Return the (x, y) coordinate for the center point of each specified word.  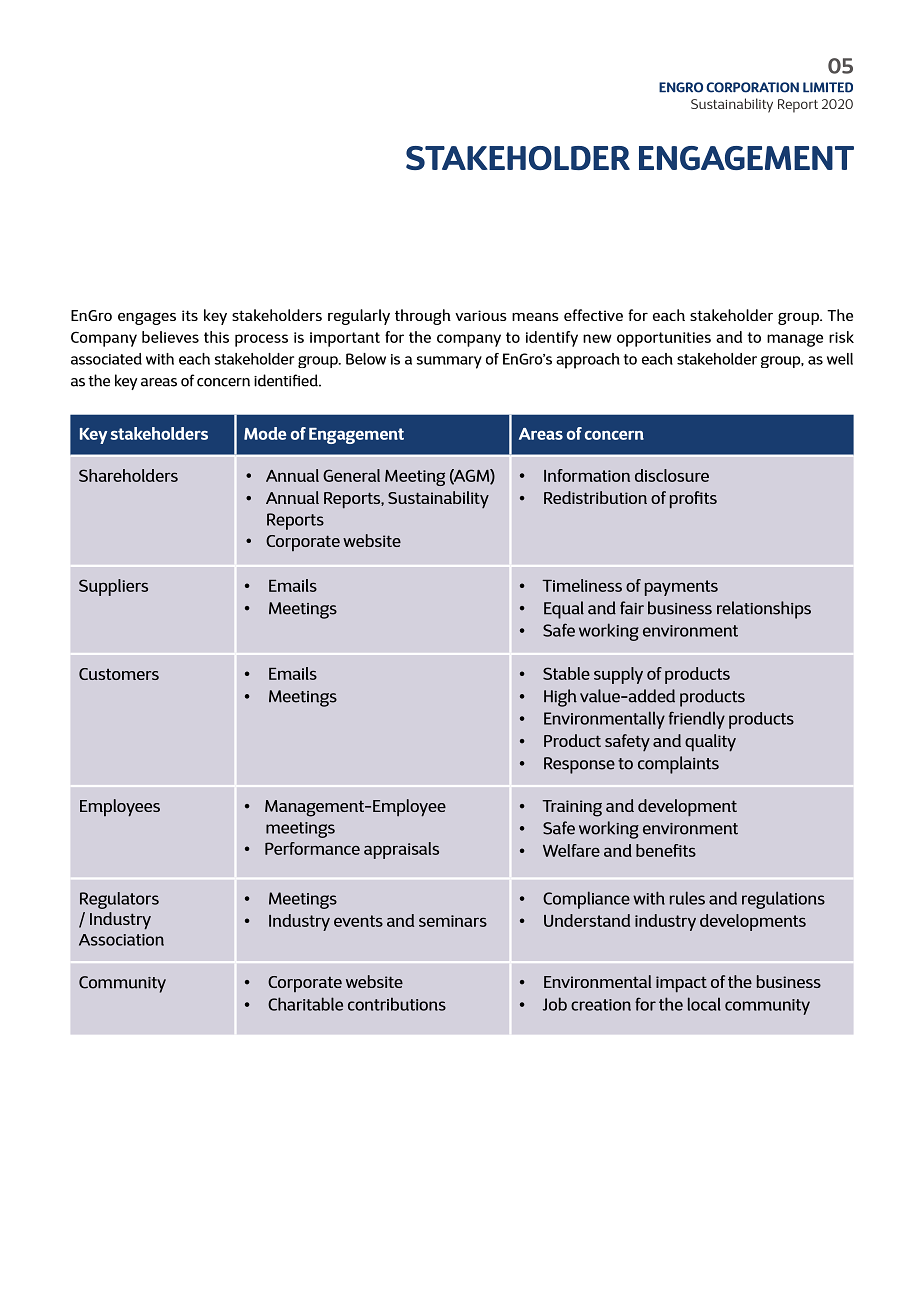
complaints (678, 765)
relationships (764, 610)
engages (147, 318)
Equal (564, 610)
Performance (312, 848)
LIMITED (828, 87)
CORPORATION (752, 87)
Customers (119, 674)
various (481, 315)
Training (572, 808)
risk (841, 337)
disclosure (672, 475)
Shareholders (128, 475)
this (216, 337)
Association (121, 940)
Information (587, 475)
